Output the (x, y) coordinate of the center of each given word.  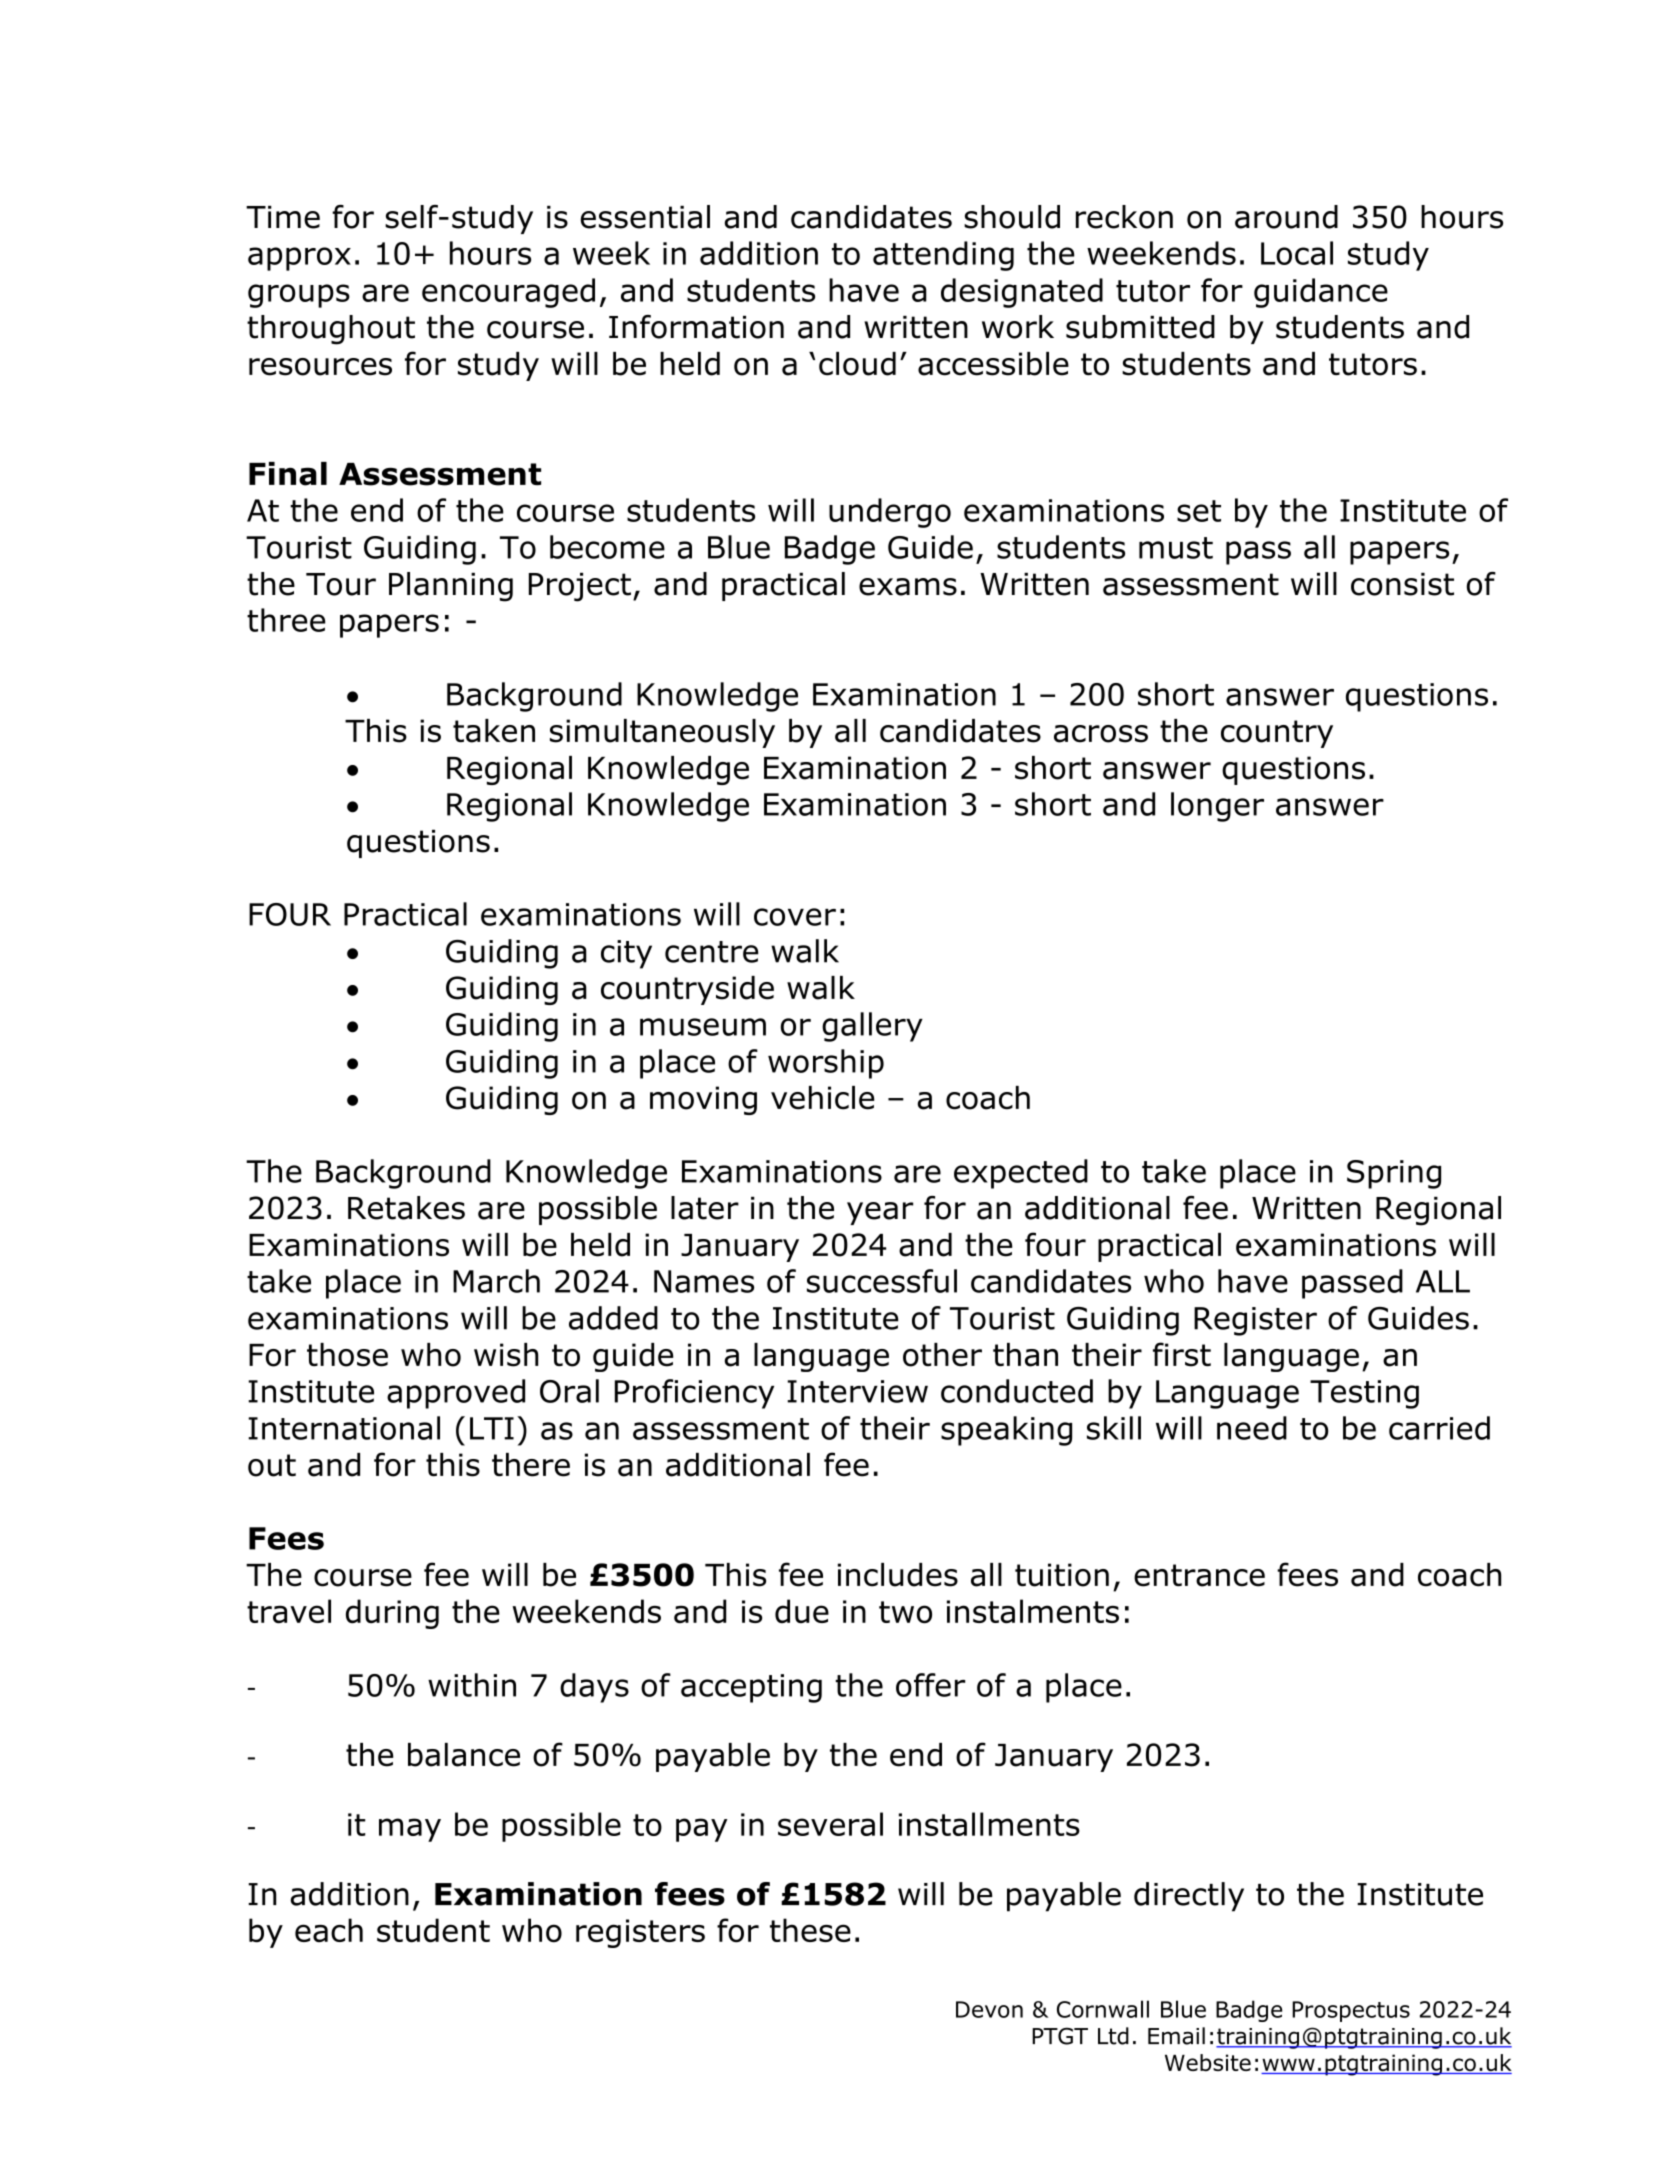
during (392, 1614)
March (496, 1281)
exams (908, 587)
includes (898, 1575)
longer (1217, 807)
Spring (1394, 1174)
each (329, 1930)
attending (943, 256)
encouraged (508, 293)
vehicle (822, 1098)
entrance (1199, 1575)
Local (1297, 253)
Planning (451, 587)
